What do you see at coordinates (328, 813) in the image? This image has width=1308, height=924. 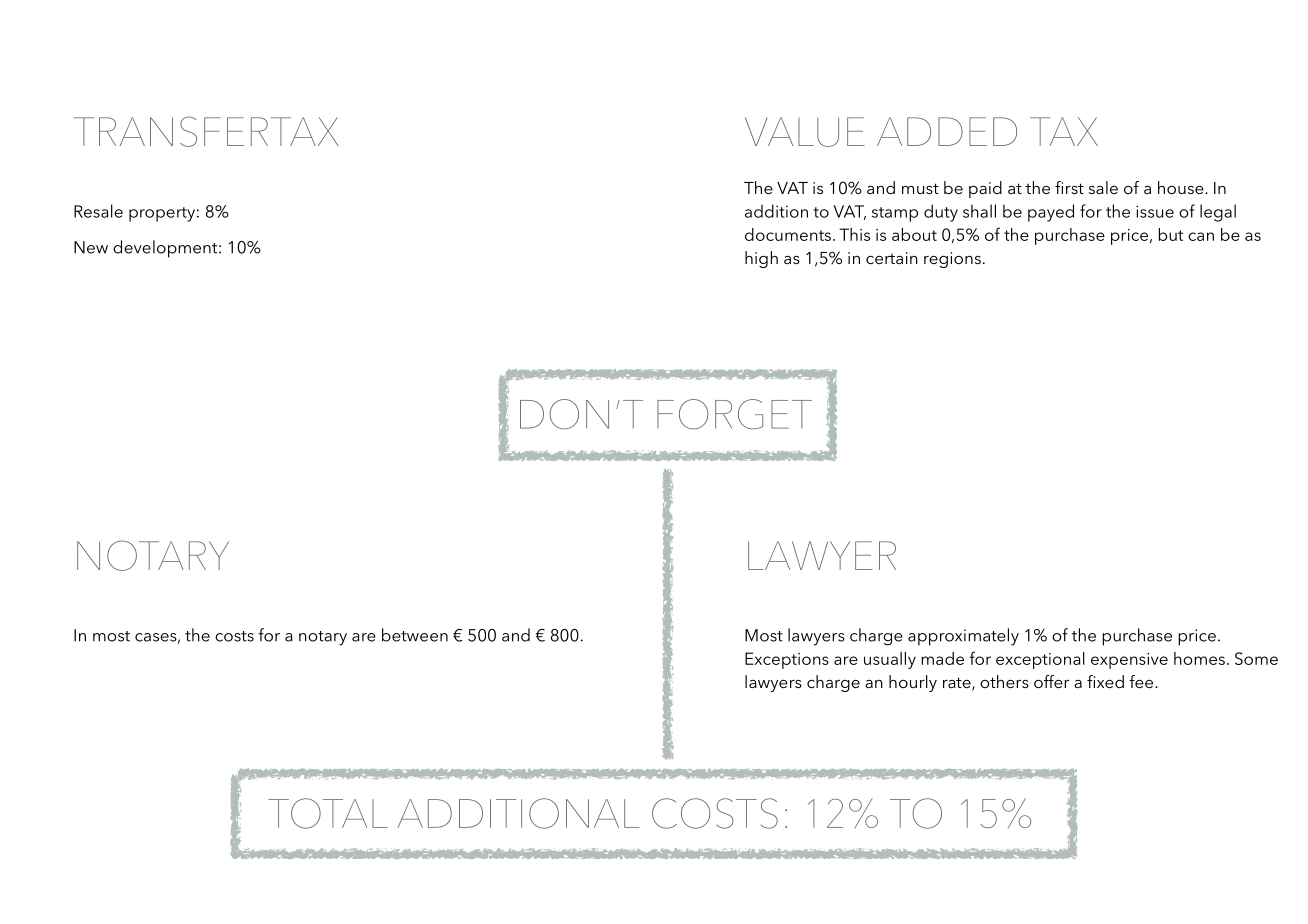 I see `TOTAL` at bounding box center [328, 813].
